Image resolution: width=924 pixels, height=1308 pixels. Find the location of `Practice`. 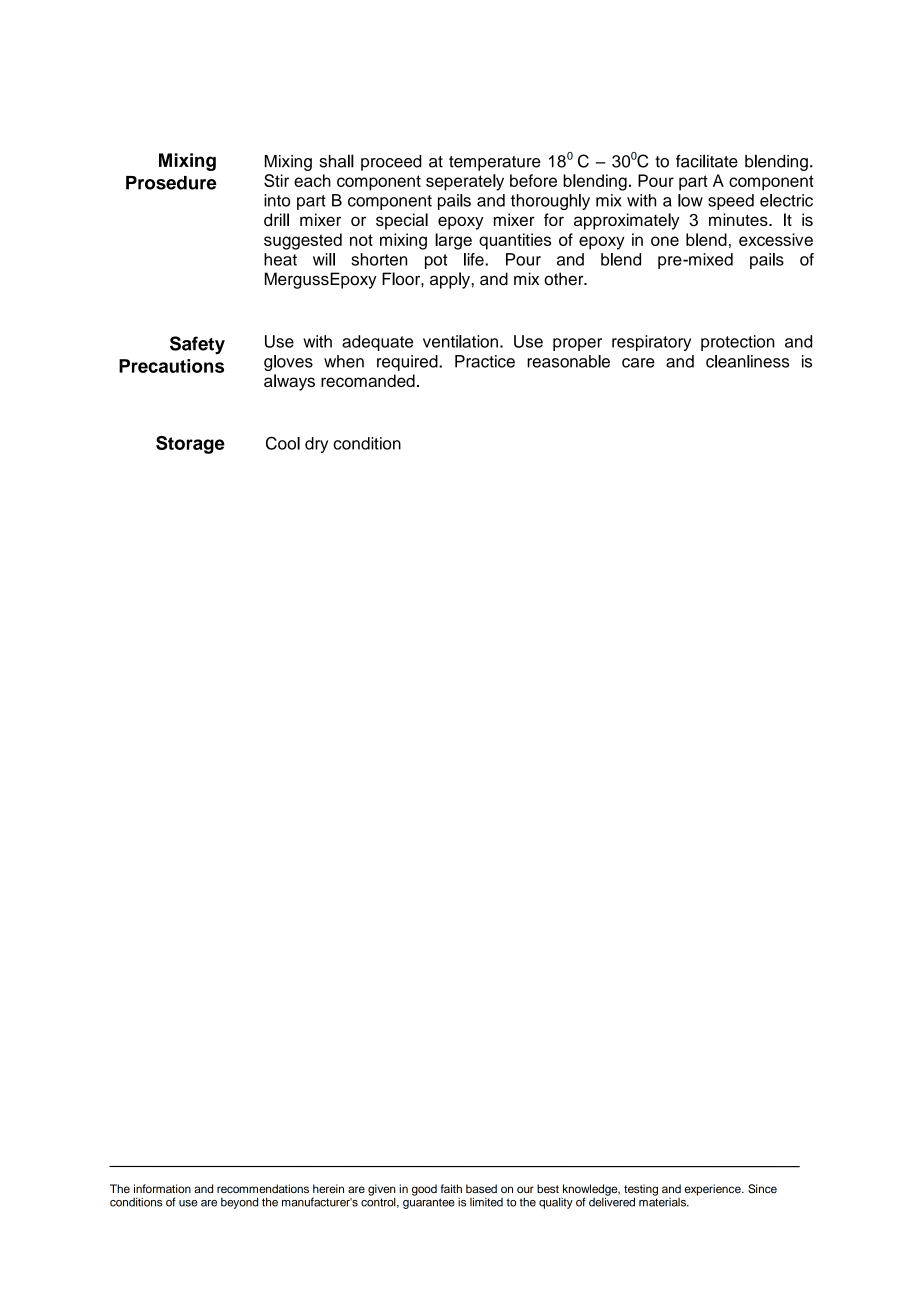

Practice is located at coordinates (485, 361).
